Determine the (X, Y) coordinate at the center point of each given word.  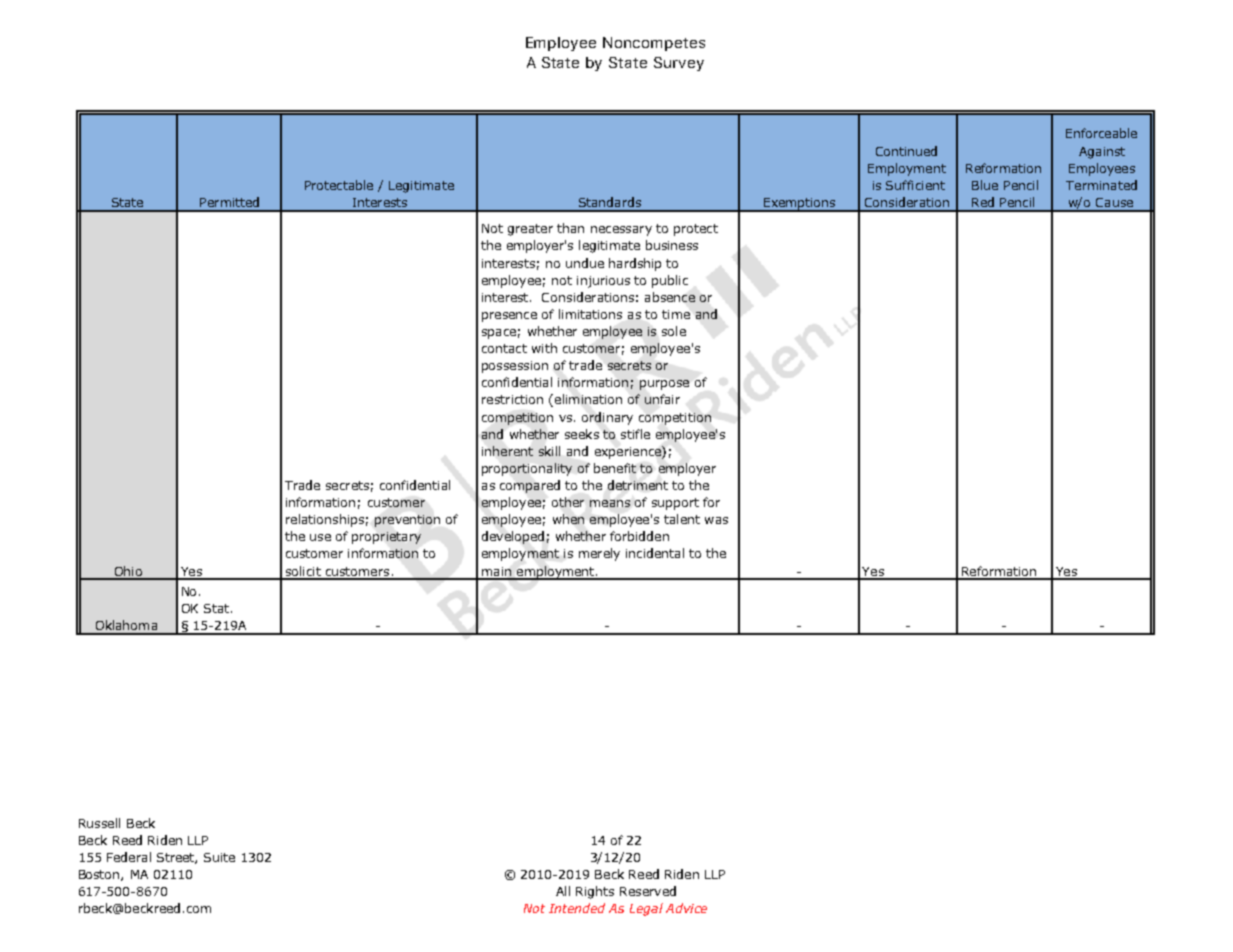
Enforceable (1101, 133)
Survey (679, 64)
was (716, 520)
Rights (595, 892)
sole (674, 331)
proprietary (386, 538)
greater (530, 230)
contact (504, 348)
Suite (219, 857)
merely (599, 554)
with (544, 348)
